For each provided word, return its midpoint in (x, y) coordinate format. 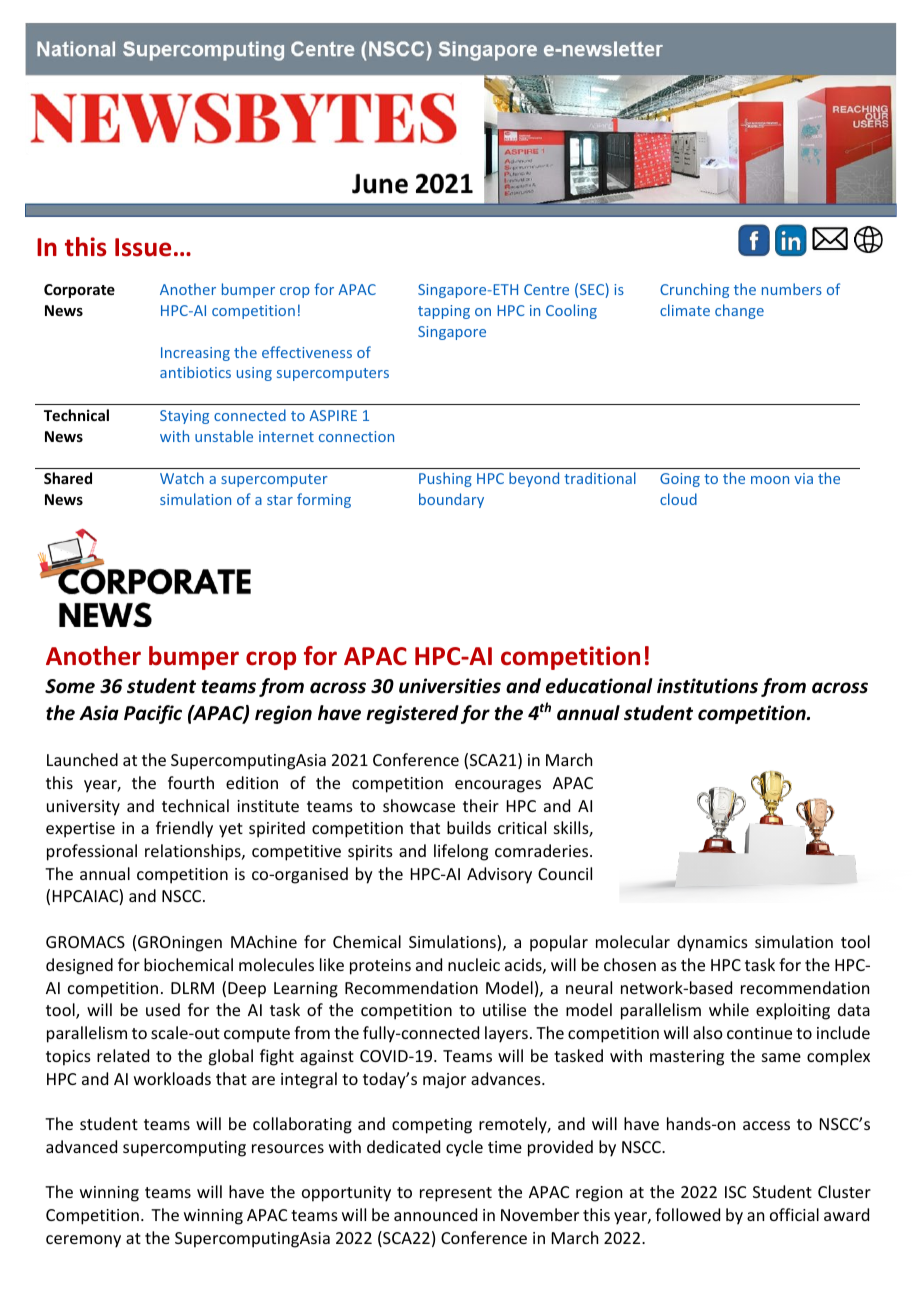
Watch (182, 478)
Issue (143, 247)
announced (435, 1214)
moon (770, 480)
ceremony (83, 1241)
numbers (792, 289)
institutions (707, 686)
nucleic (474, 964)
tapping (444, 312)
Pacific (153, 714)
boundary (451, 500)
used (163, 1009)
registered (412, 714)
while (729, 1009)
